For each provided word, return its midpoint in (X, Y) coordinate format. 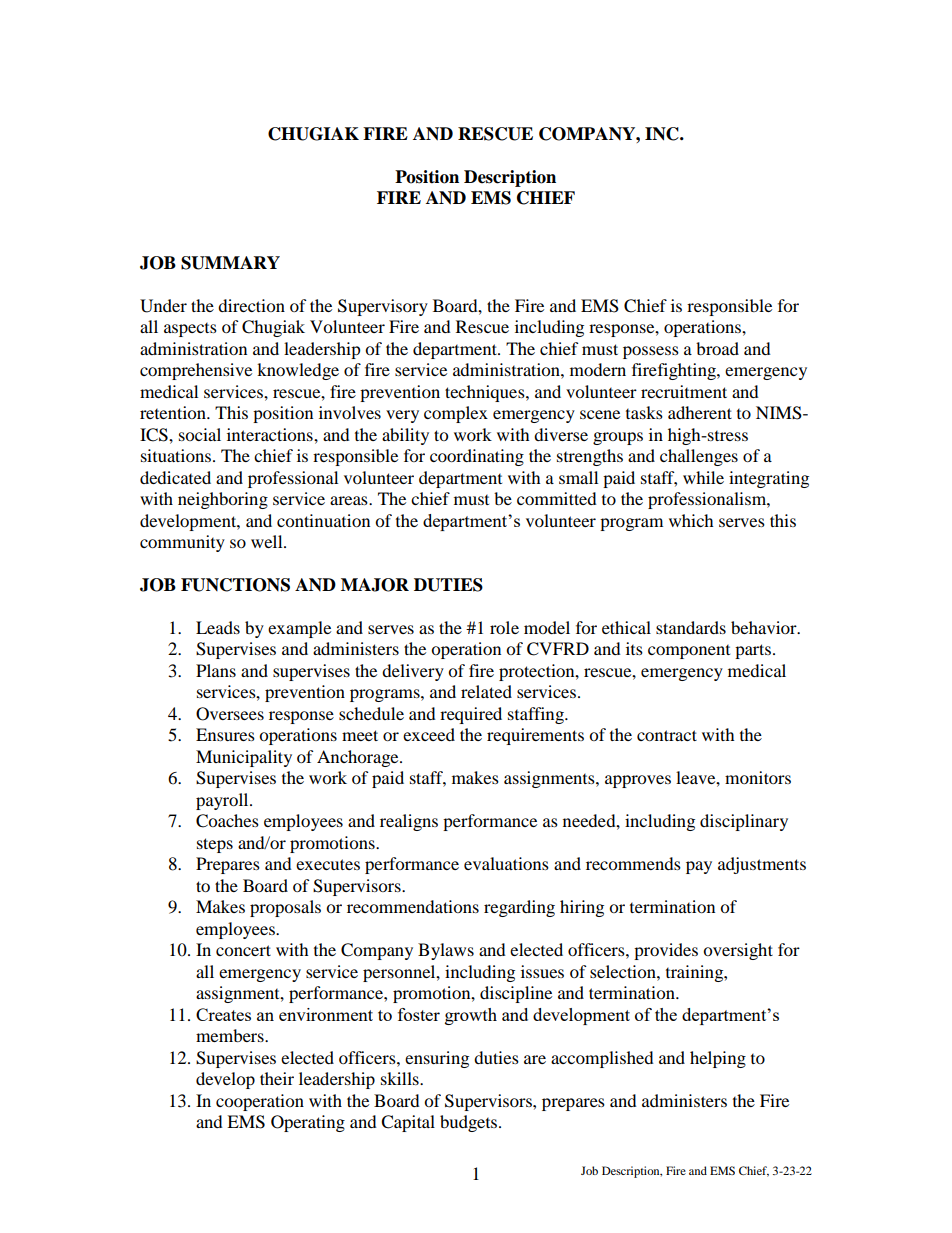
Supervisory (383, 307)
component (689, 652)
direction (251, 305)
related (486, 691)
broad (717, 348)
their (277, 1078)
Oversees (230, 714)
